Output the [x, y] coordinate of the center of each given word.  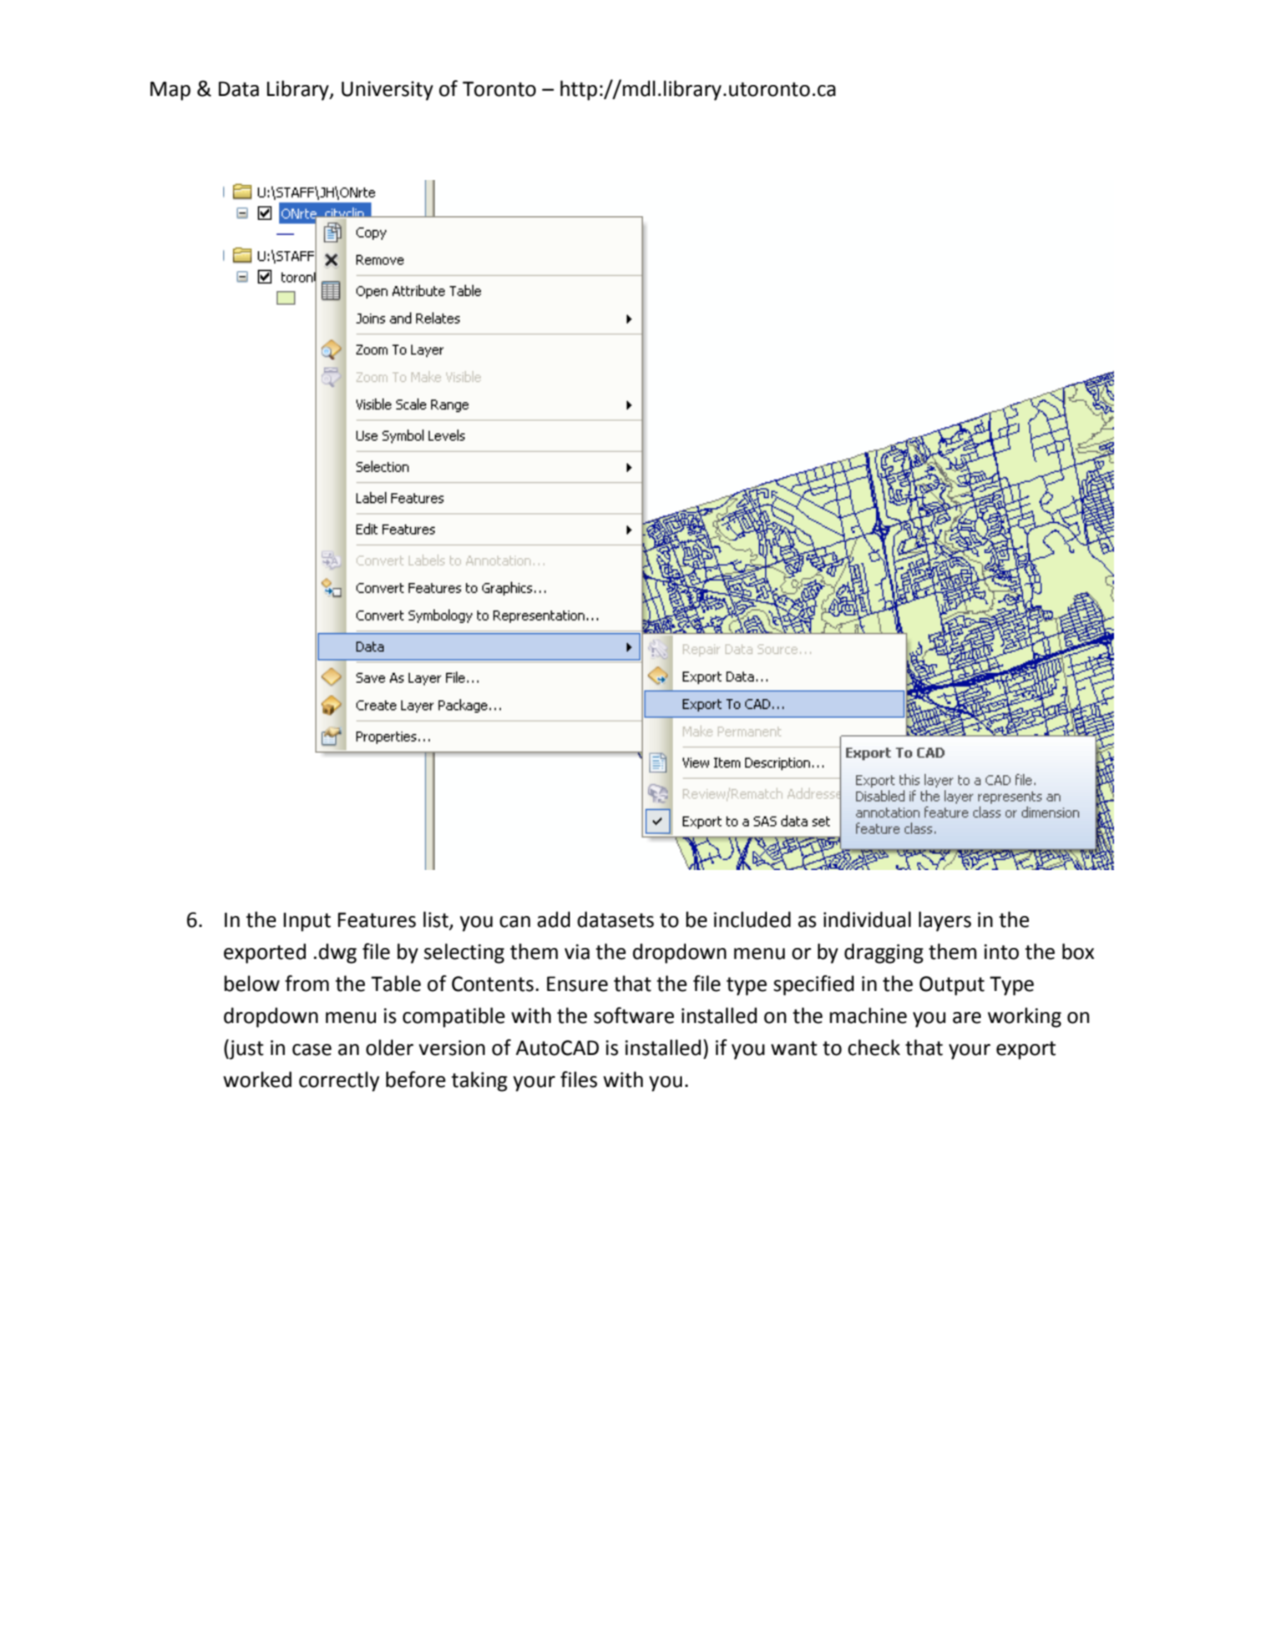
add [553, 919]
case [312, 1050]
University [387, 91]
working [1024, 1017]
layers [945, 921]
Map [170, 91]
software [634, 1015]
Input [307, 922]
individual [867, 919]
